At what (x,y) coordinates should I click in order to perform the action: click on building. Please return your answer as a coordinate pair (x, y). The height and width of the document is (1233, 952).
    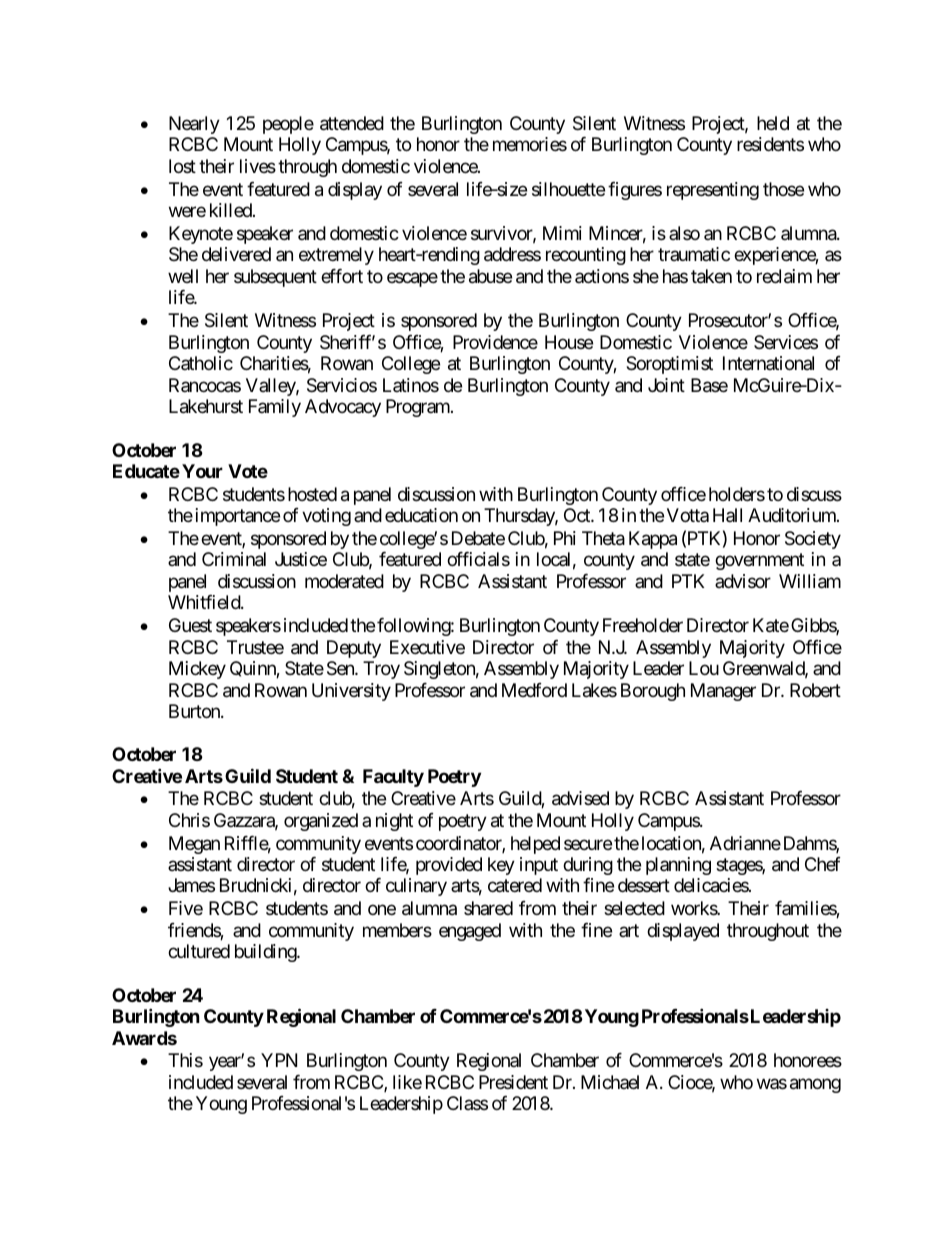
    Looking at the image, I should click on (266, 953).
